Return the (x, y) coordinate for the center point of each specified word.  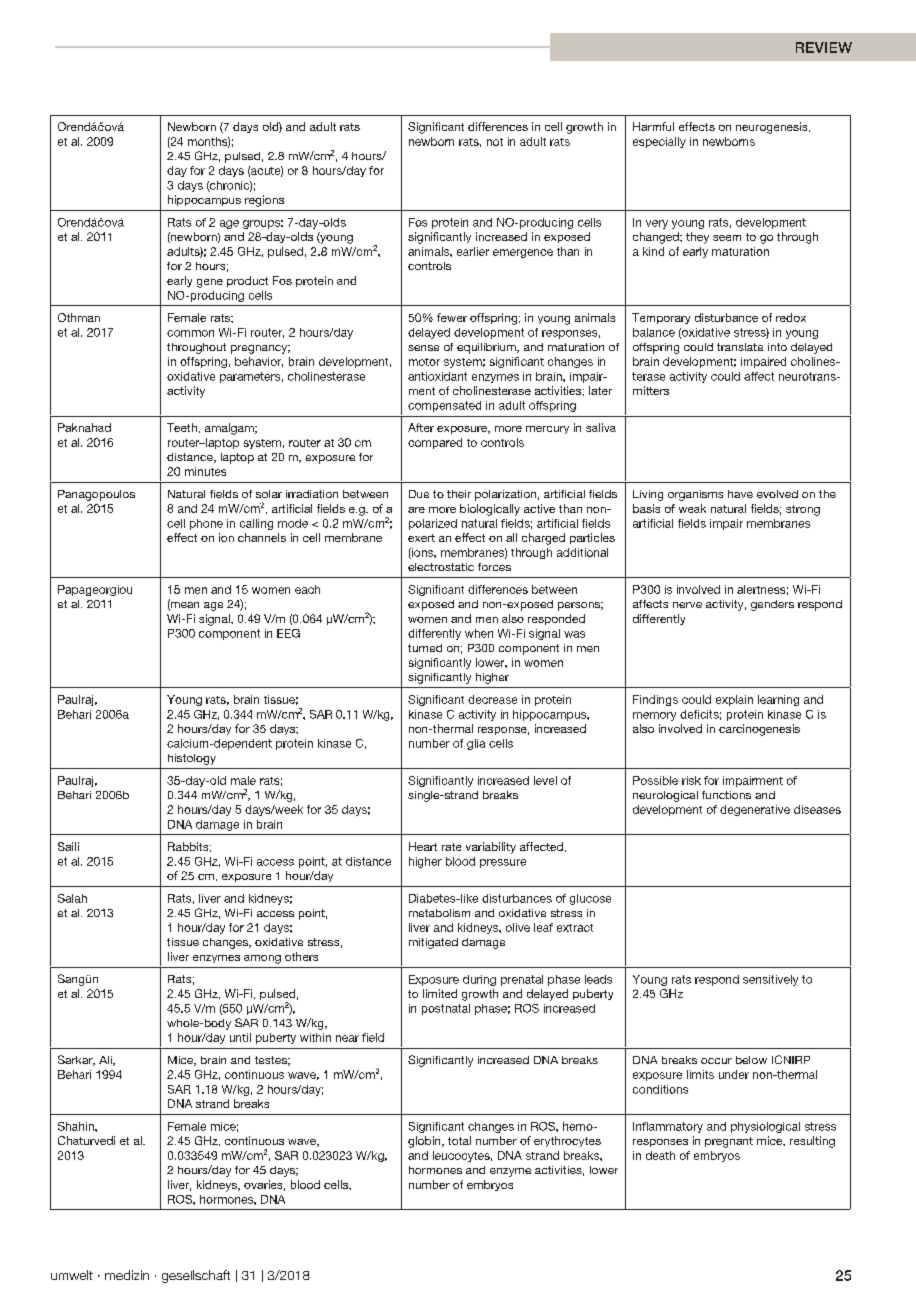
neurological (665, 796)
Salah (72, 898)
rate (451, 847)
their (459, 494)
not (495, 142)
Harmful (653, 126)
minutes (205, 471)
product (247, 281)
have (740, 494)
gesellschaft (196, 1276)
